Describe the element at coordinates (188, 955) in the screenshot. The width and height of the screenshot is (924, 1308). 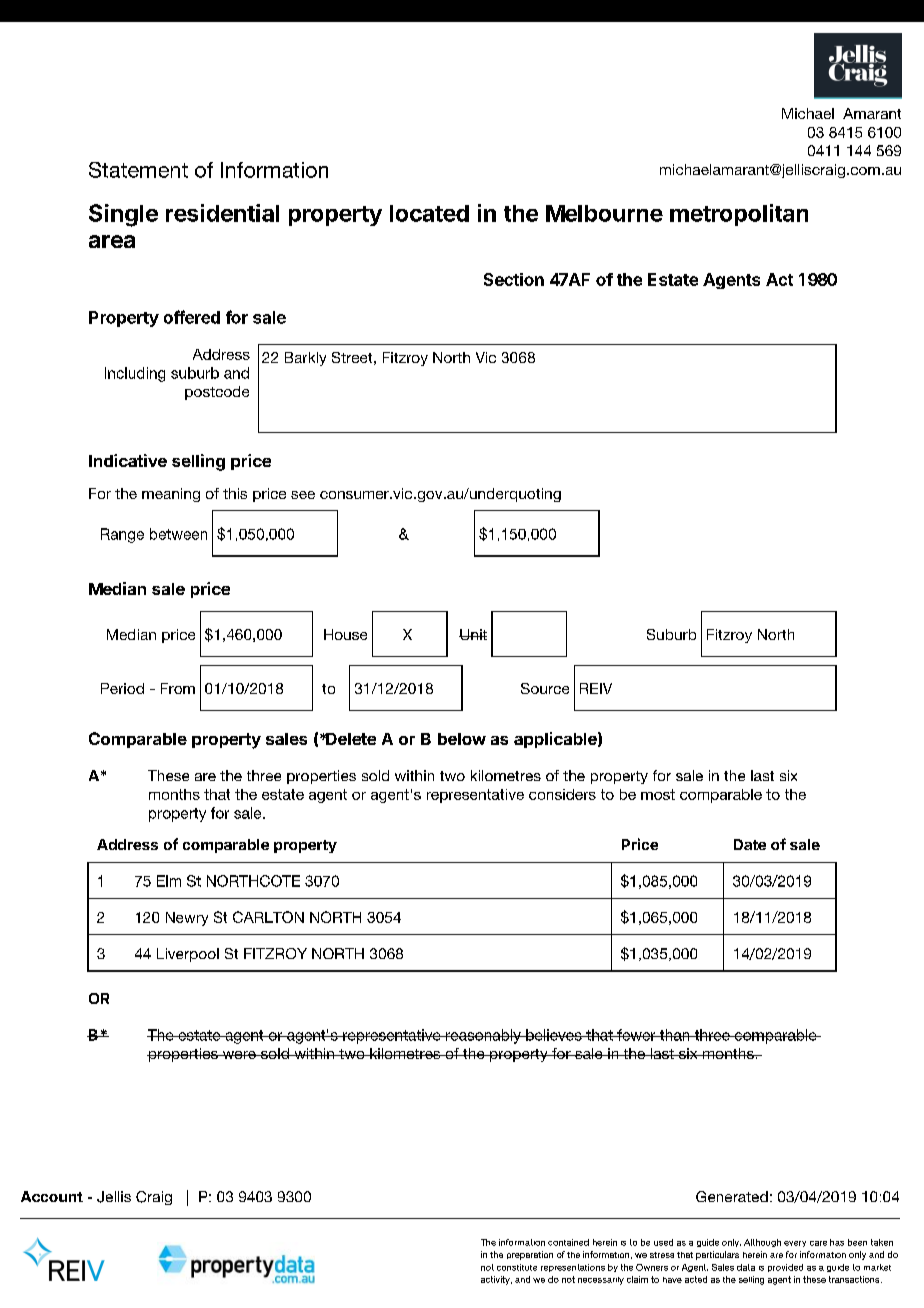
I see `Liverpool` at that location.
